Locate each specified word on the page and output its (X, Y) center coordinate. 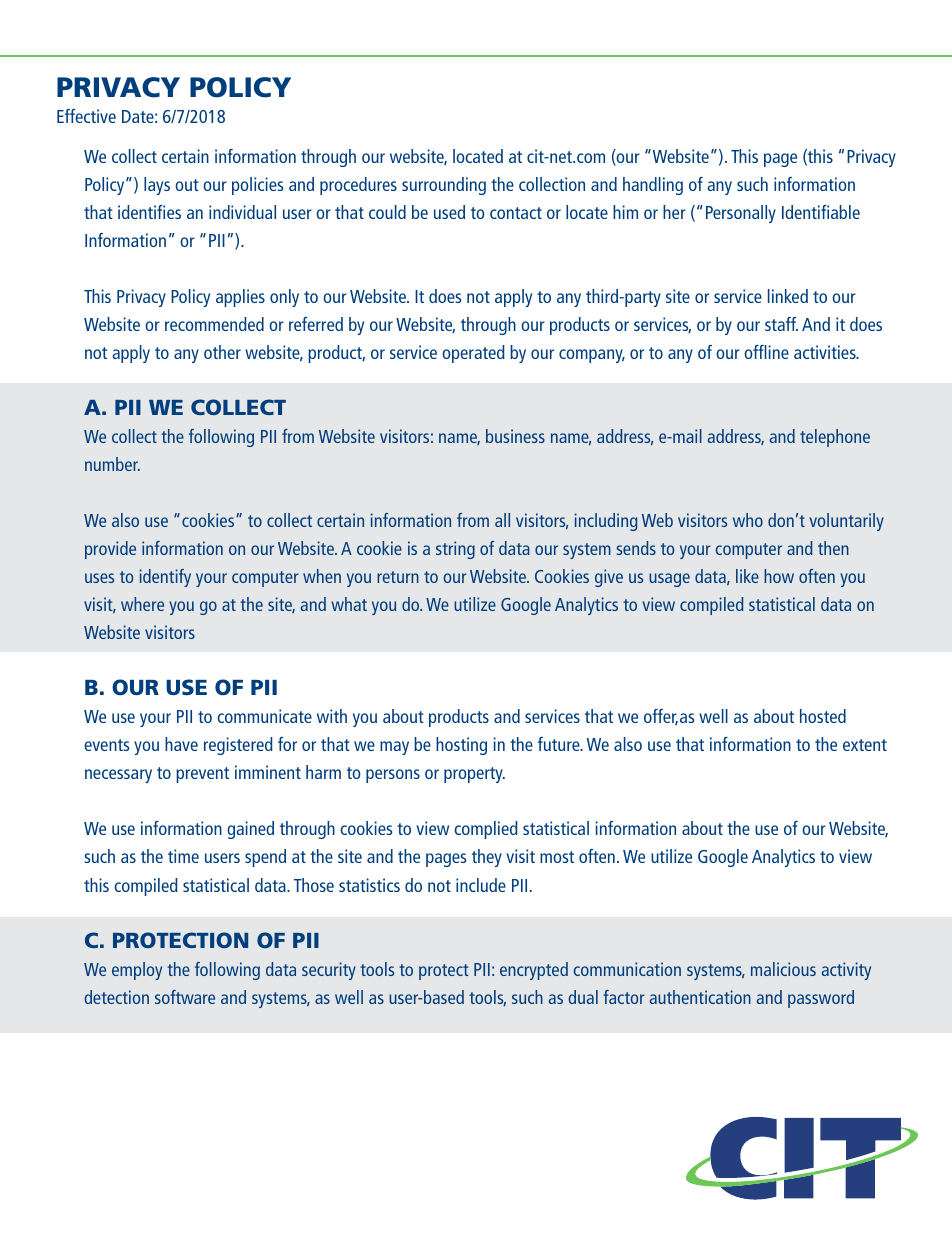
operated (473, 354)
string (455, 550)
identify (165, 578)
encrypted (534, 971)
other (222, 352)
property (474, 775)
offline (766, 352)
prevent (202, 775)
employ (137, 971)
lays (157, 186)
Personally (741, 214)
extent (865, 745)
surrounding (444, 186)
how (779, 576)
